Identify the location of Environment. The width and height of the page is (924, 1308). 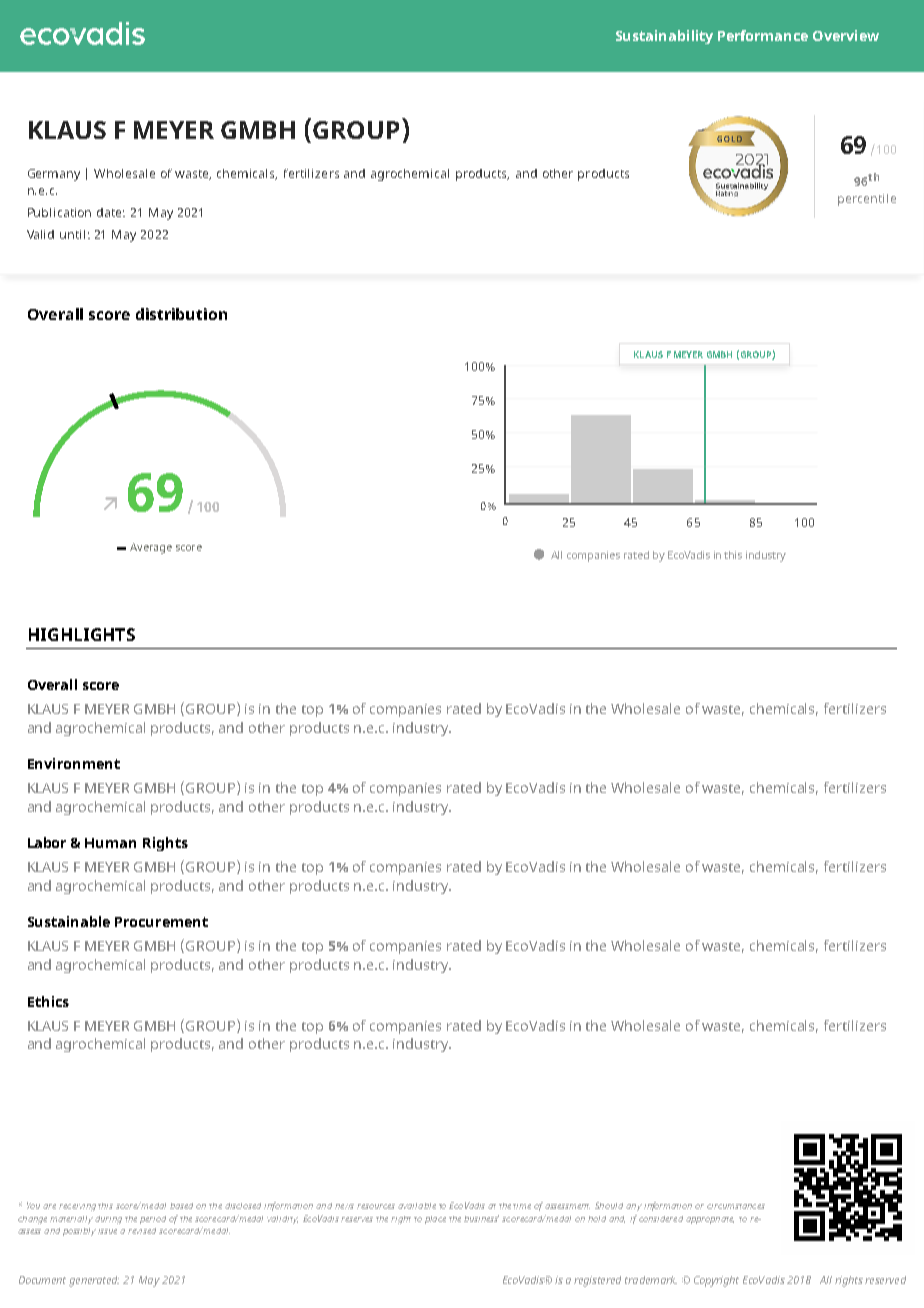
(74, 763).
